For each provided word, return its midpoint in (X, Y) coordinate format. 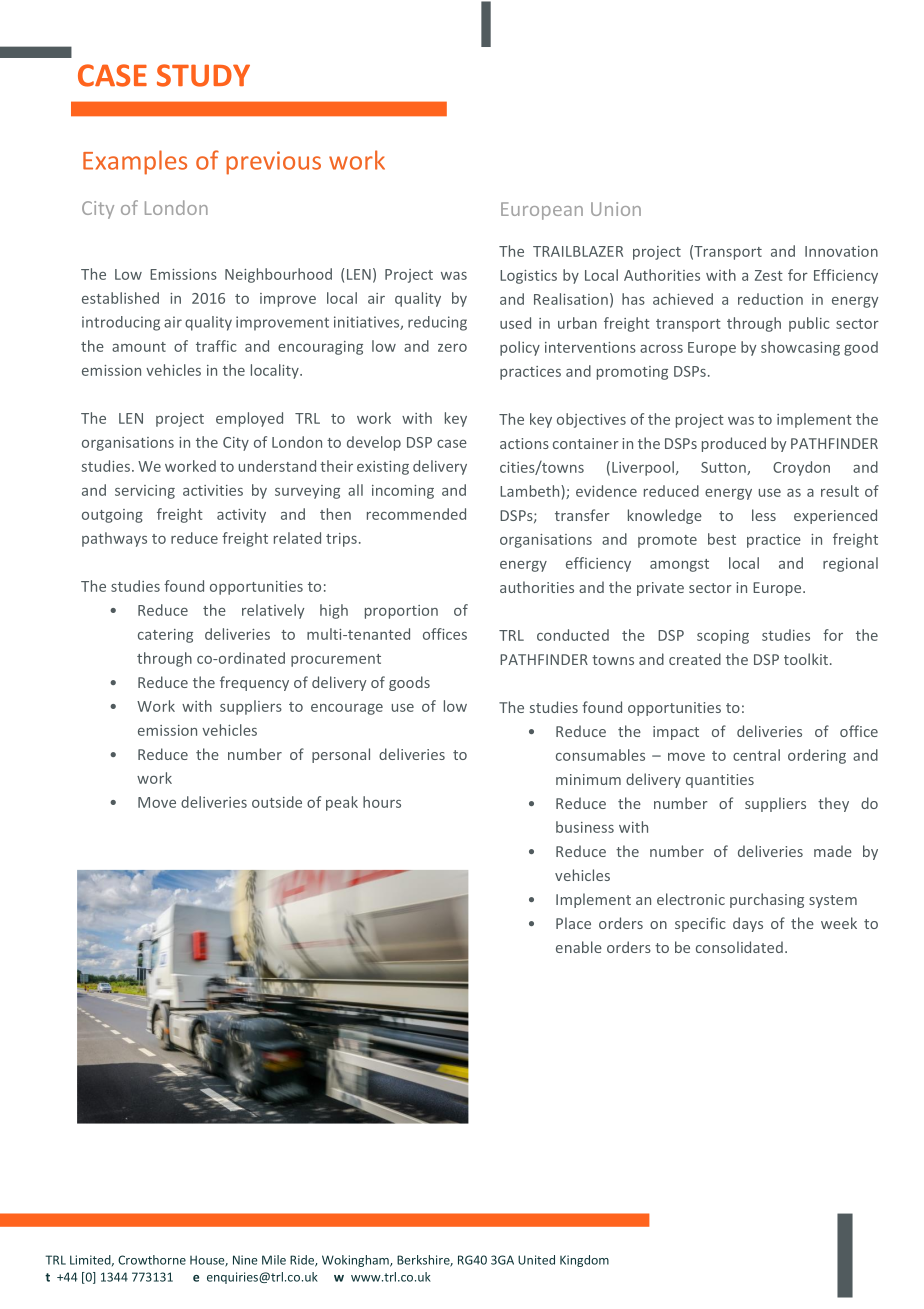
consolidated (739, 947)
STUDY (203, 75)
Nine (245, 1260)
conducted (573, 635)
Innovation (841, 251)
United (536, 1260)
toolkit (807, 659)
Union (616, 209)
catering (165, 636)
